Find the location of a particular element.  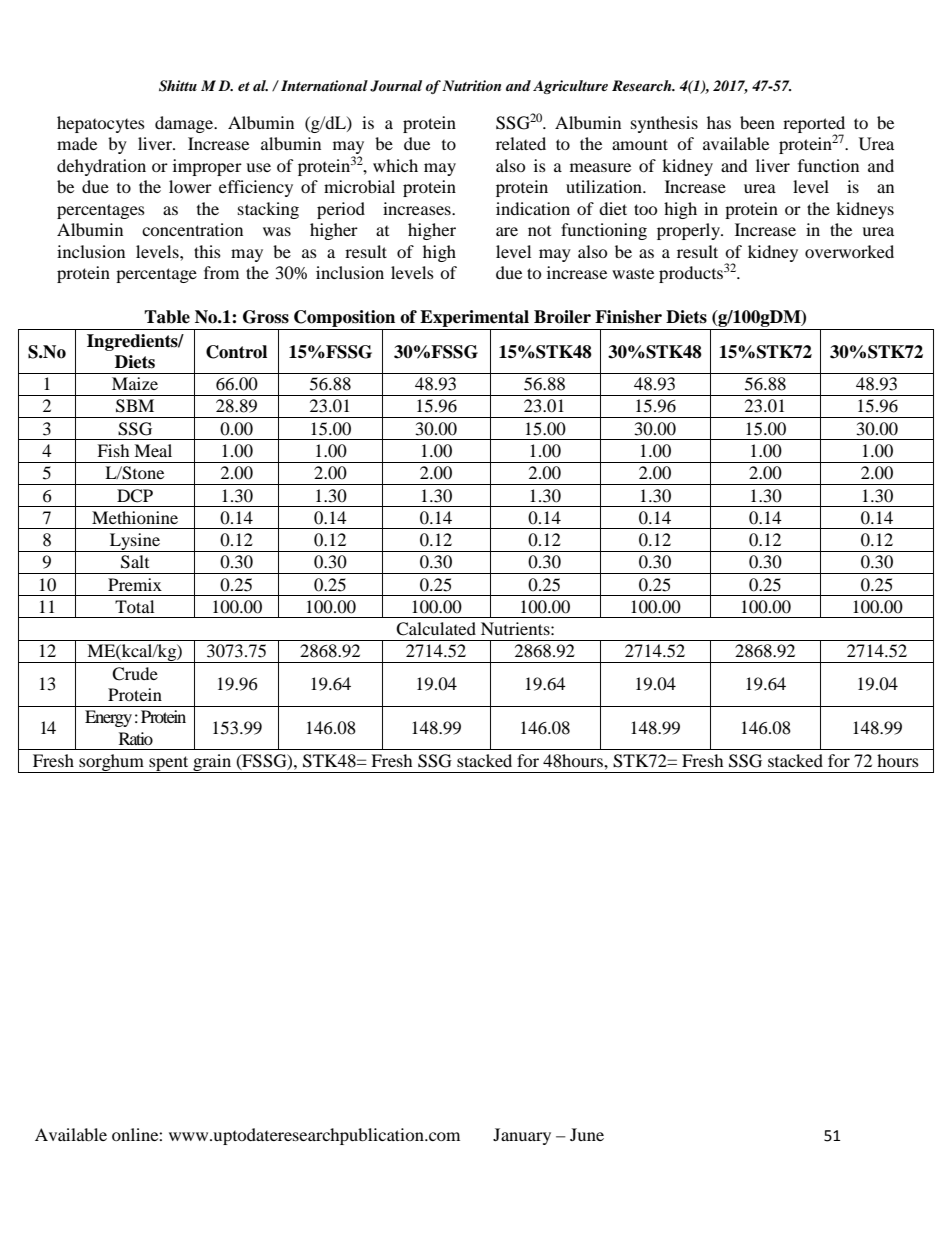

been is located at coordinates (757, 122).
